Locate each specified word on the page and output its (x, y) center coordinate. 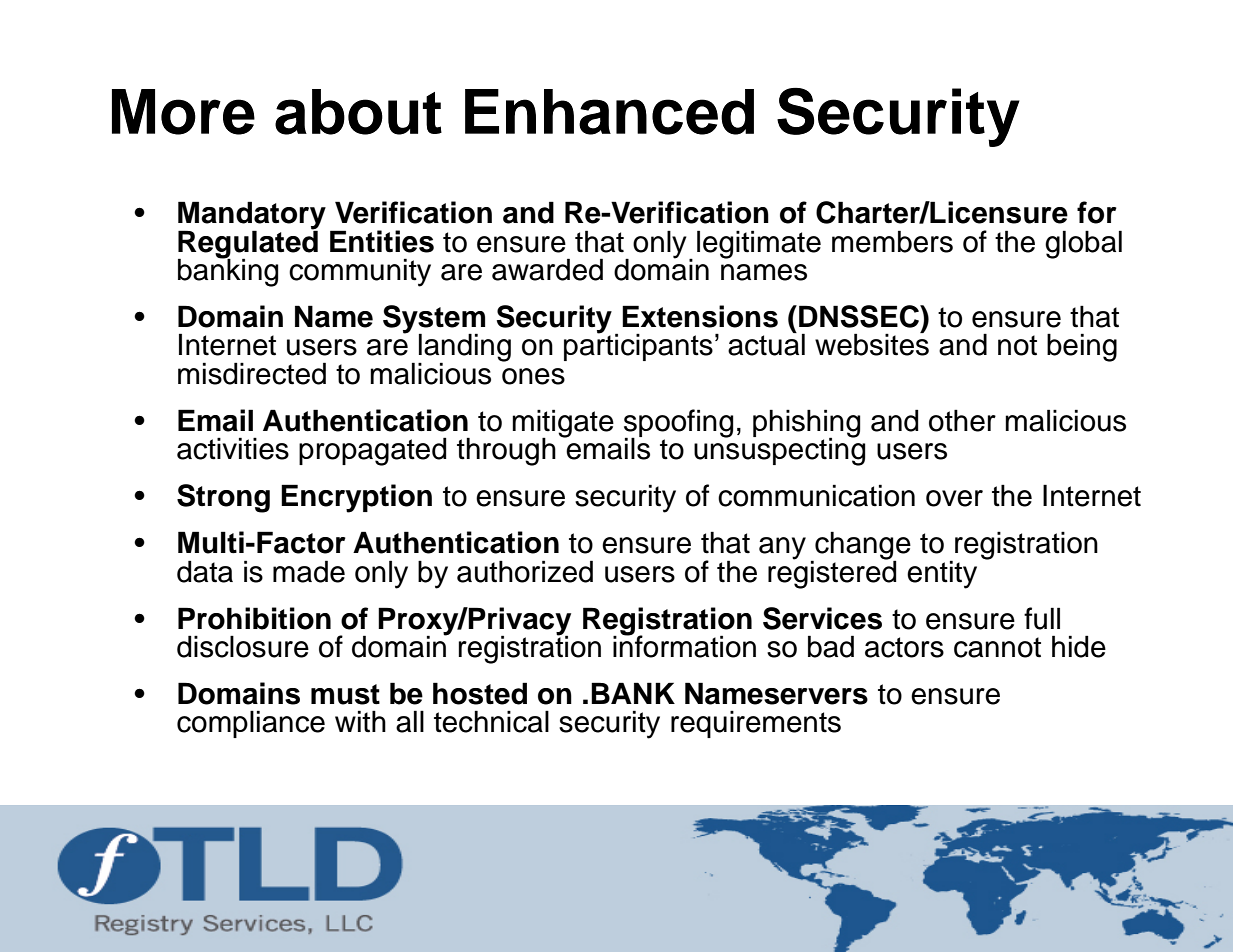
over (954, 498)
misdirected (252, 373)
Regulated (248, 244)
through (506, 451)
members (892, 241)
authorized (525, 571)
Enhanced (609, 112)
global (1083, 244)
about (358, 112)
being (1082, 347)
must (345, 694)
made (309, 571)
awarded (547, 269)
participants (638, 346)
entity (942, 574)
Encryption (356, 498)
